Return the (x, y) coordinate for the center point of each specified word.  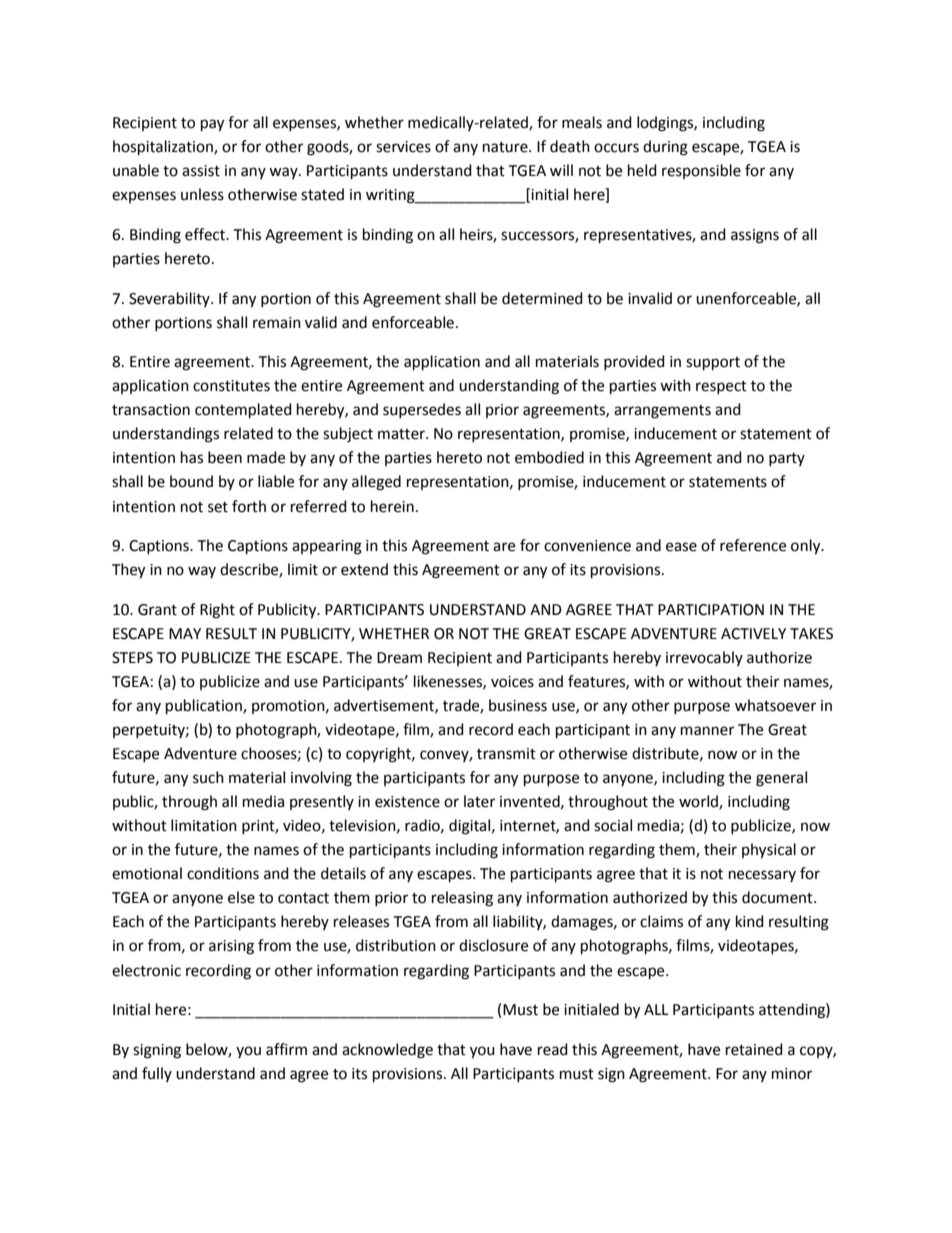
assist (201, 171)
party (787, 459)
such (208, 777)
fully (157, 1074)
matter (402, 434)
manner (707, 731)
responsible (701, 171)
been (225, 457)
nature (506, 147)
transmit (506, 754)
